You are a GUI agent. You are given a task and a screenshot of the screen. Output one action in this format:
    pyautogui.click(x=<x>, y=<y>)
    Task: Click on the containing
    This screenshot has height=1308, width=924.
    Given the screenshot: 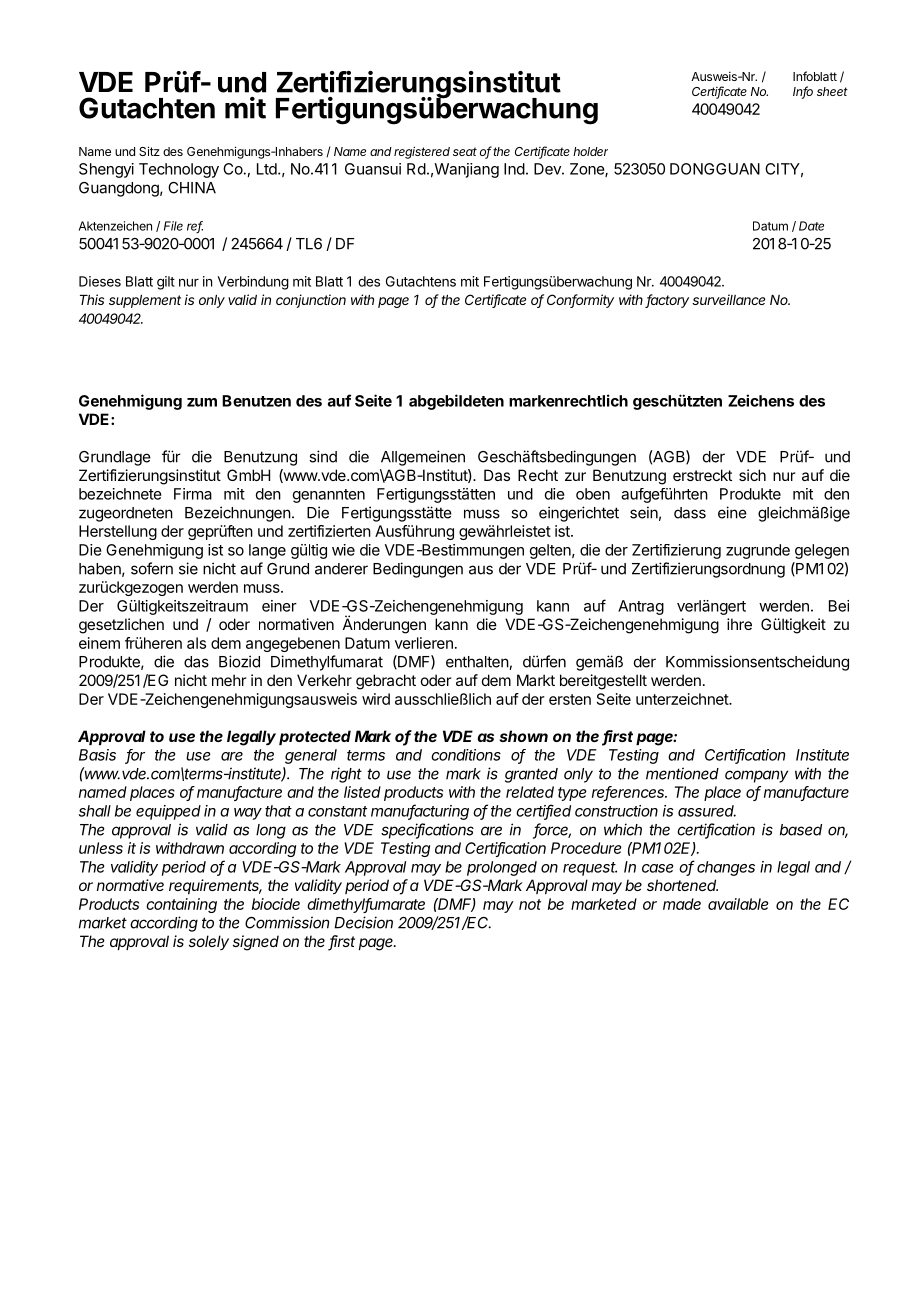 What is the action you would take?
    pyautogui.click(x=181, y=905)
